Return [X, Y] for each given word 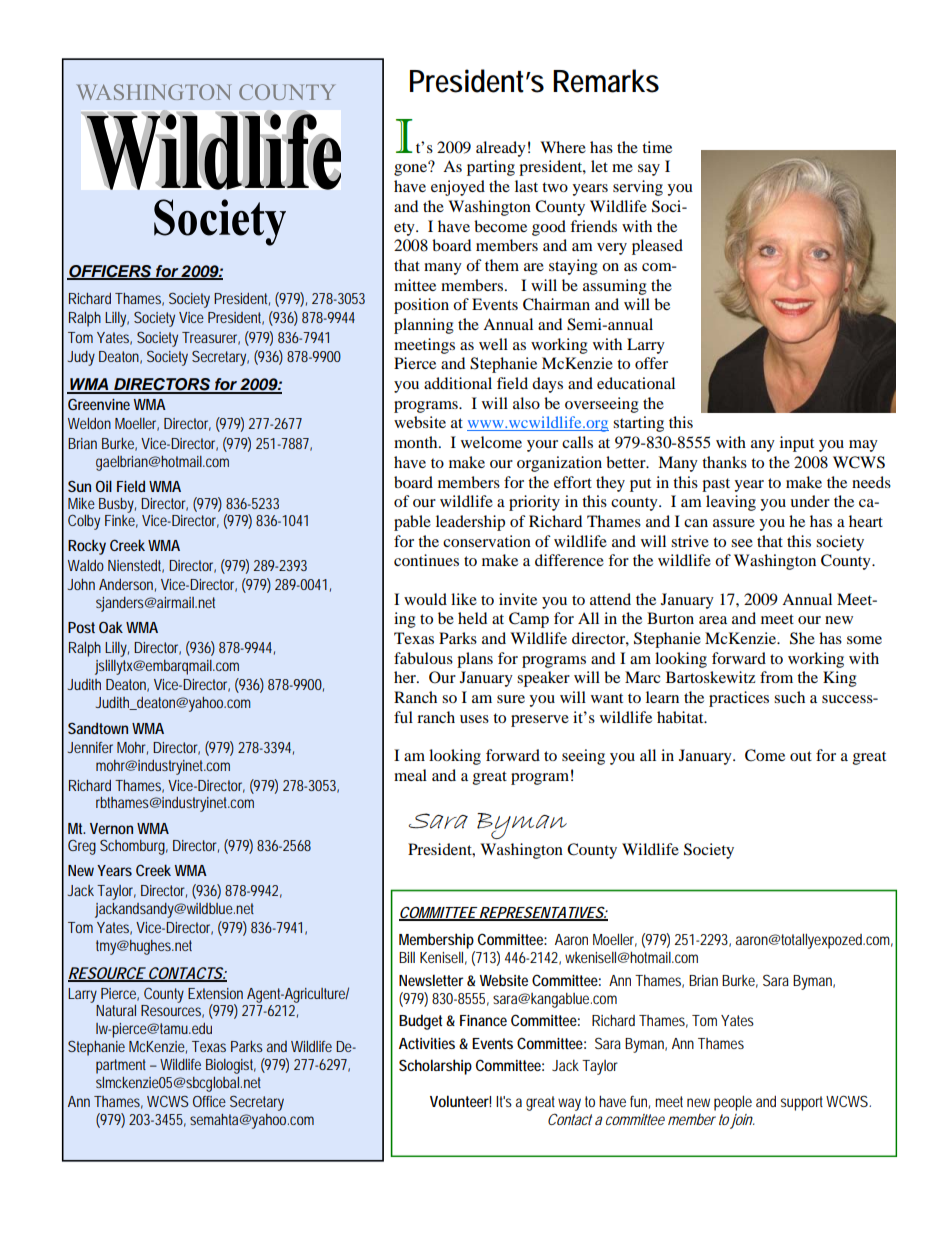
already [501, 149]
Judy [81, 358]
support [804, 1103]
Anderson [127, 585]
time [657, 147]
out [801, 756]
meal [410, 775]
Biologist [231, 1066]
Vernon [111, 828]
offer [651, 363]
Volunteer [460, 1101]
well [493, 344]
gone [412, 169]
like [464, 599]
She [802, 638]
